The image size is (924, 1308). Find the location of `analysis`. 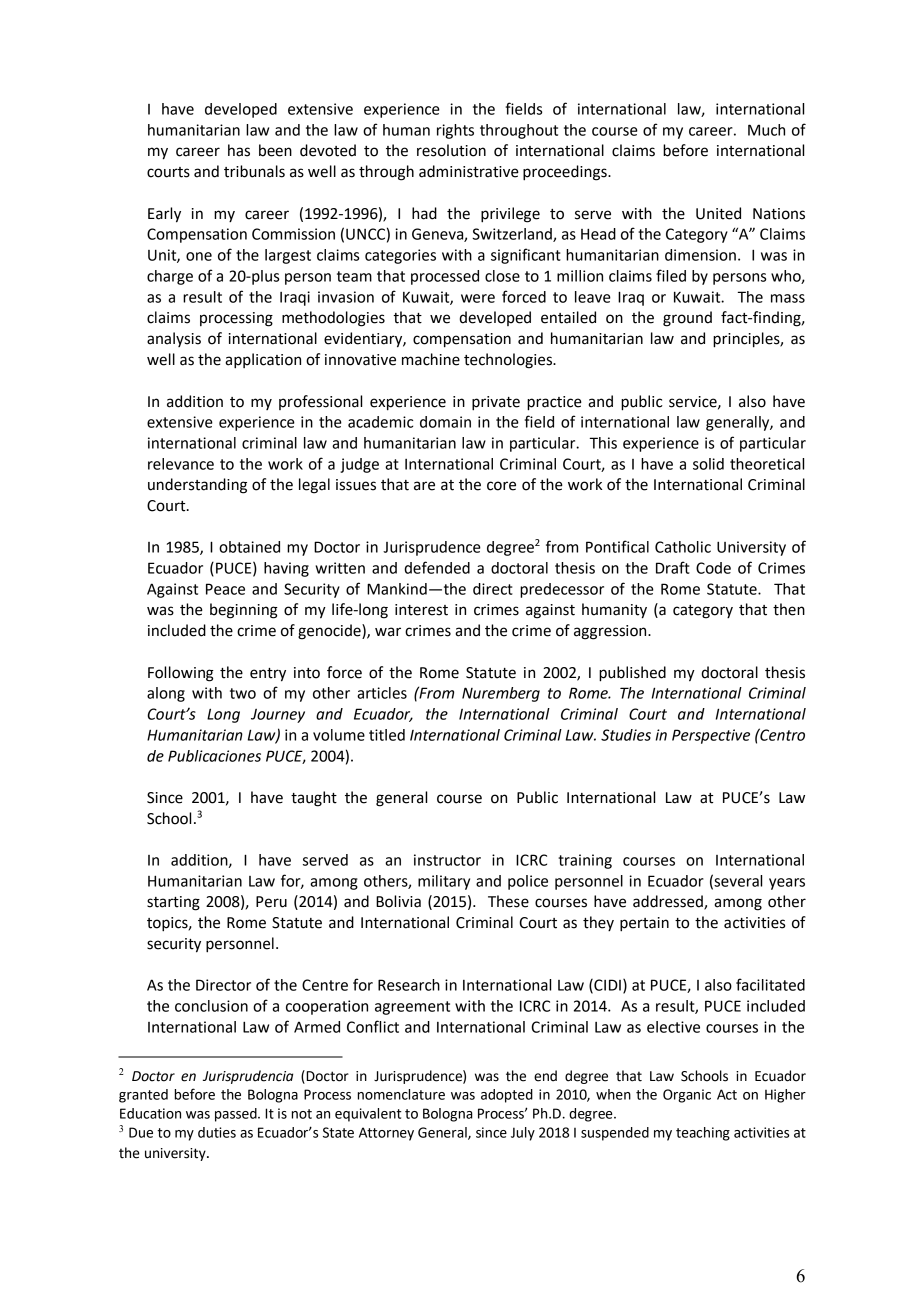

analysis is located at coordinates (174, 339).
